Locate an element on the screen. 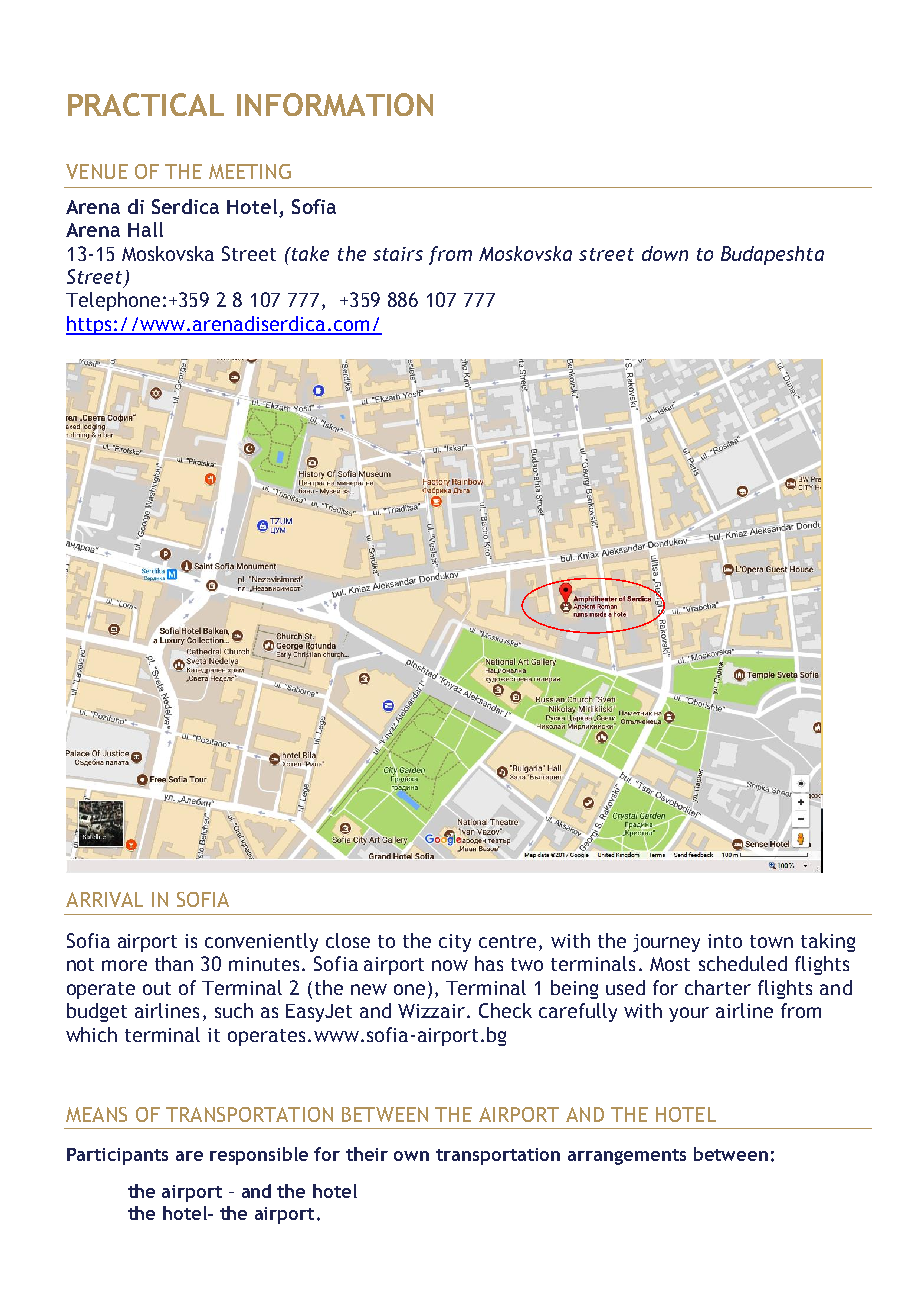 The image size is (924, 1308). into is located at coordinates (725, 941).
